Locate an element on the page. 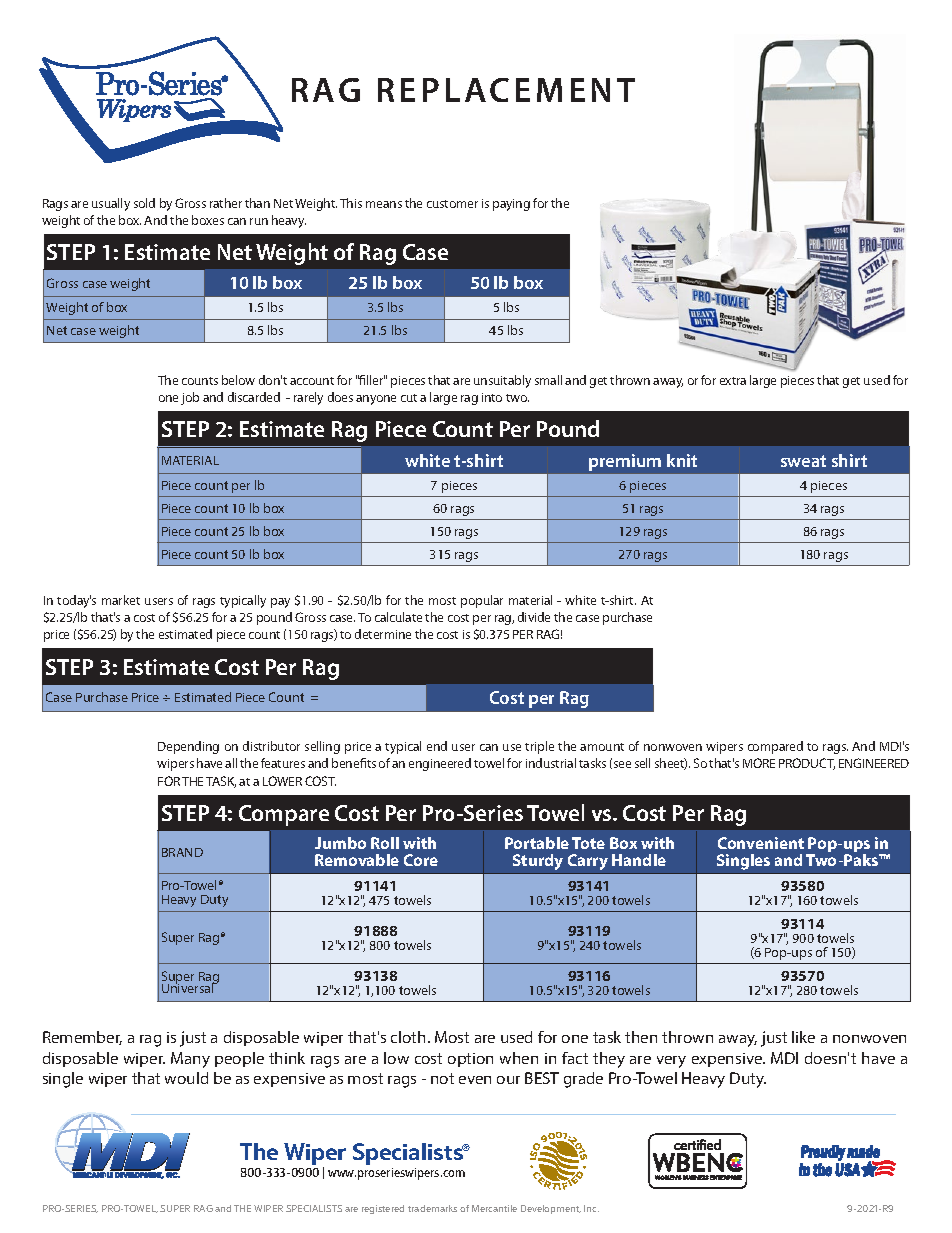 The height and width of the page is (1233, 952). Inc is located at coordinates (591, 1208).
